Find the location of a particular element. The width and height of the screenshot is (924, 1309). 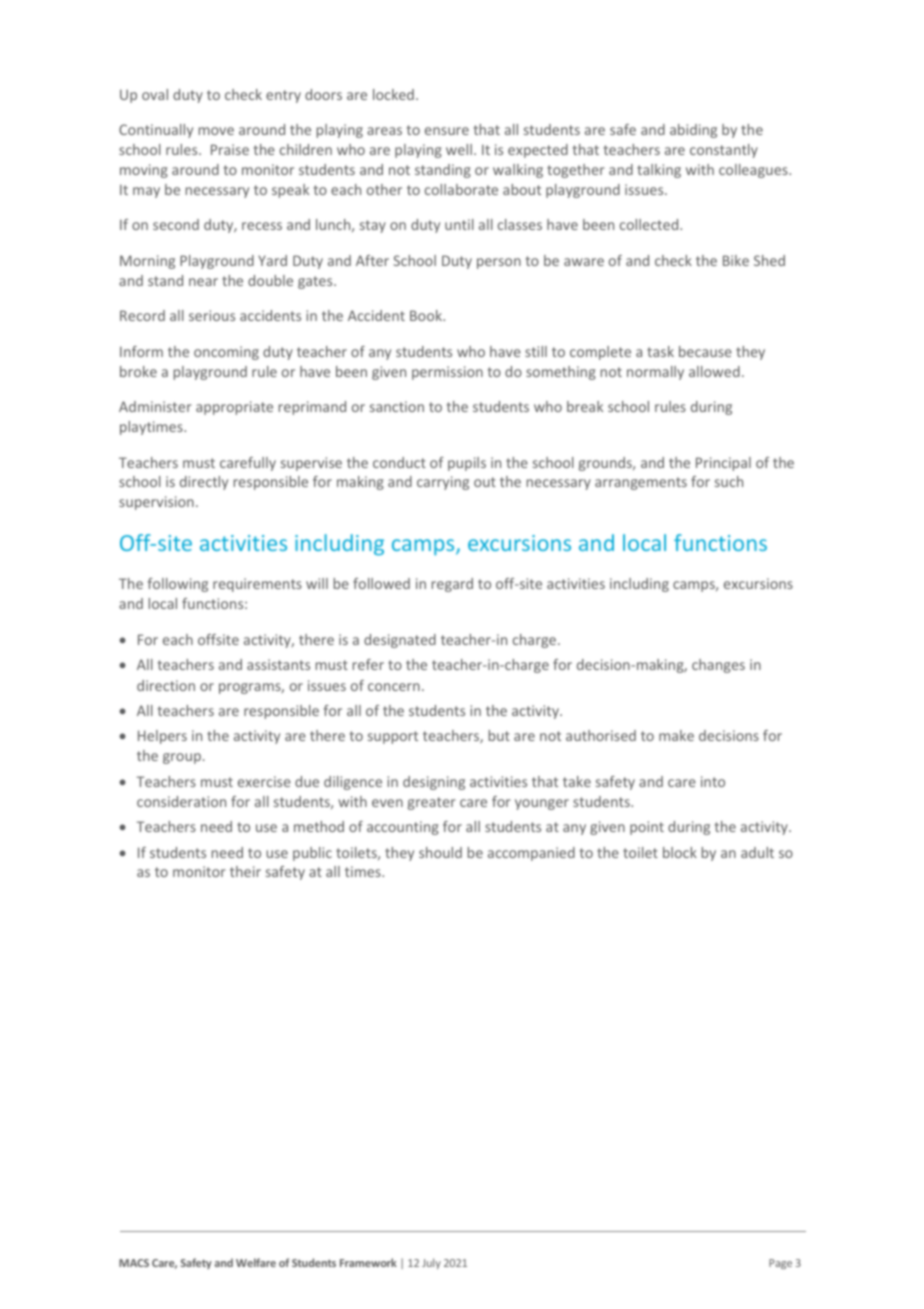

July is located at coordinates (431, 1263).
